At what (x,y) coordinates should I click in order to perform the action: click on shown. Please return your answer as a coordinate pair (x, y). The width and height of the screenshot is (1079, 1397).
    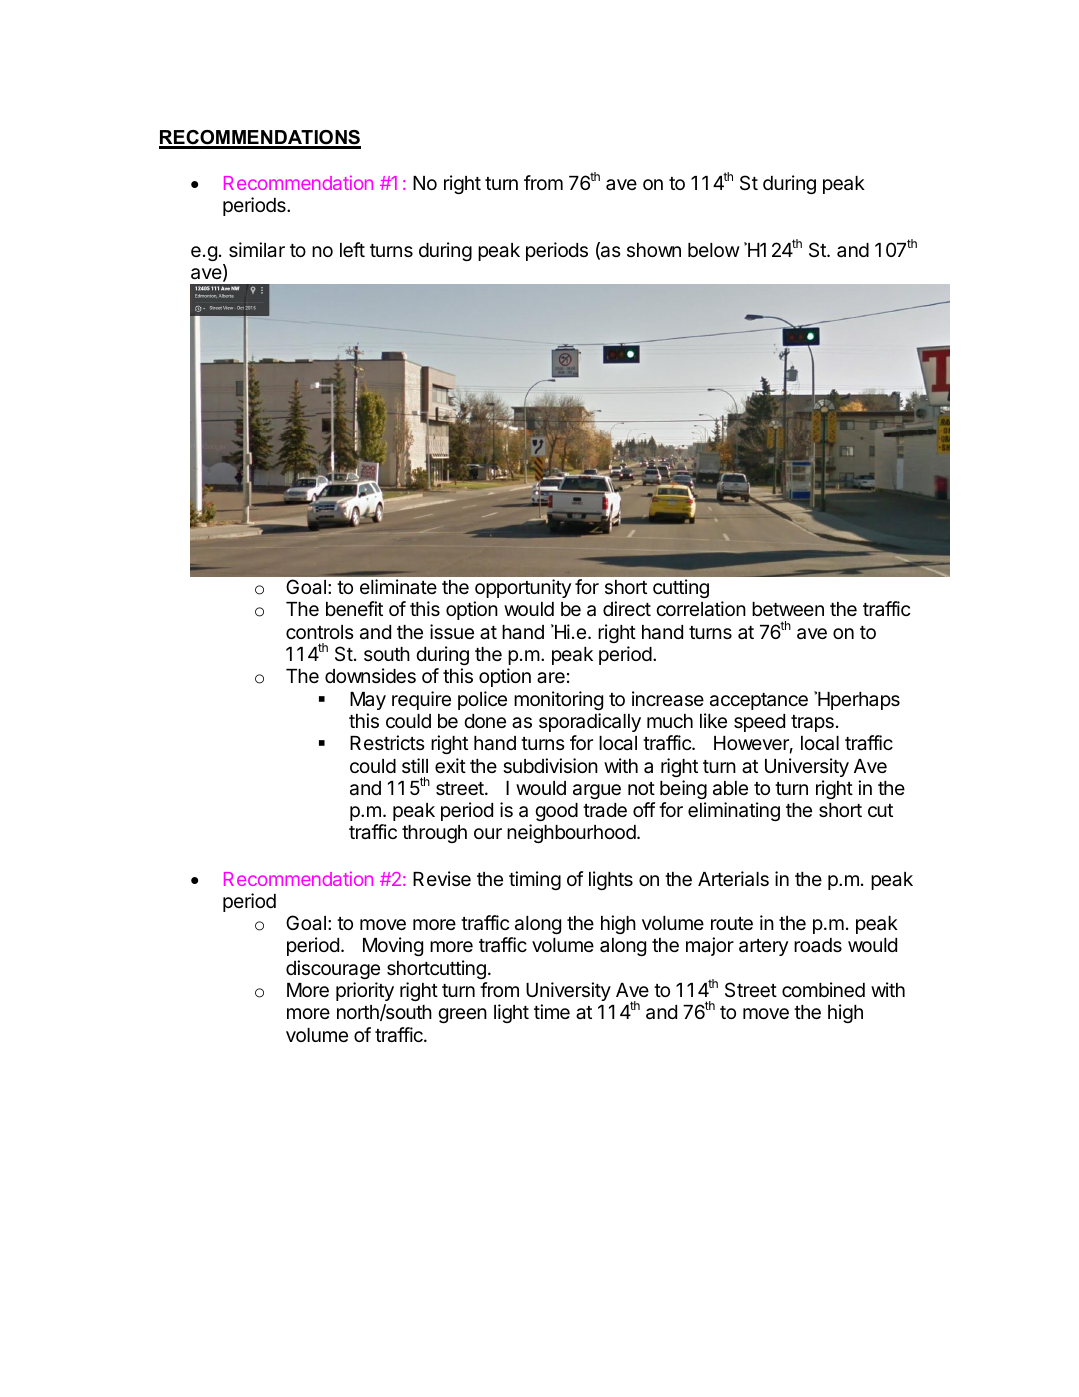
    Looking at the image, I should click on (654, 250).
